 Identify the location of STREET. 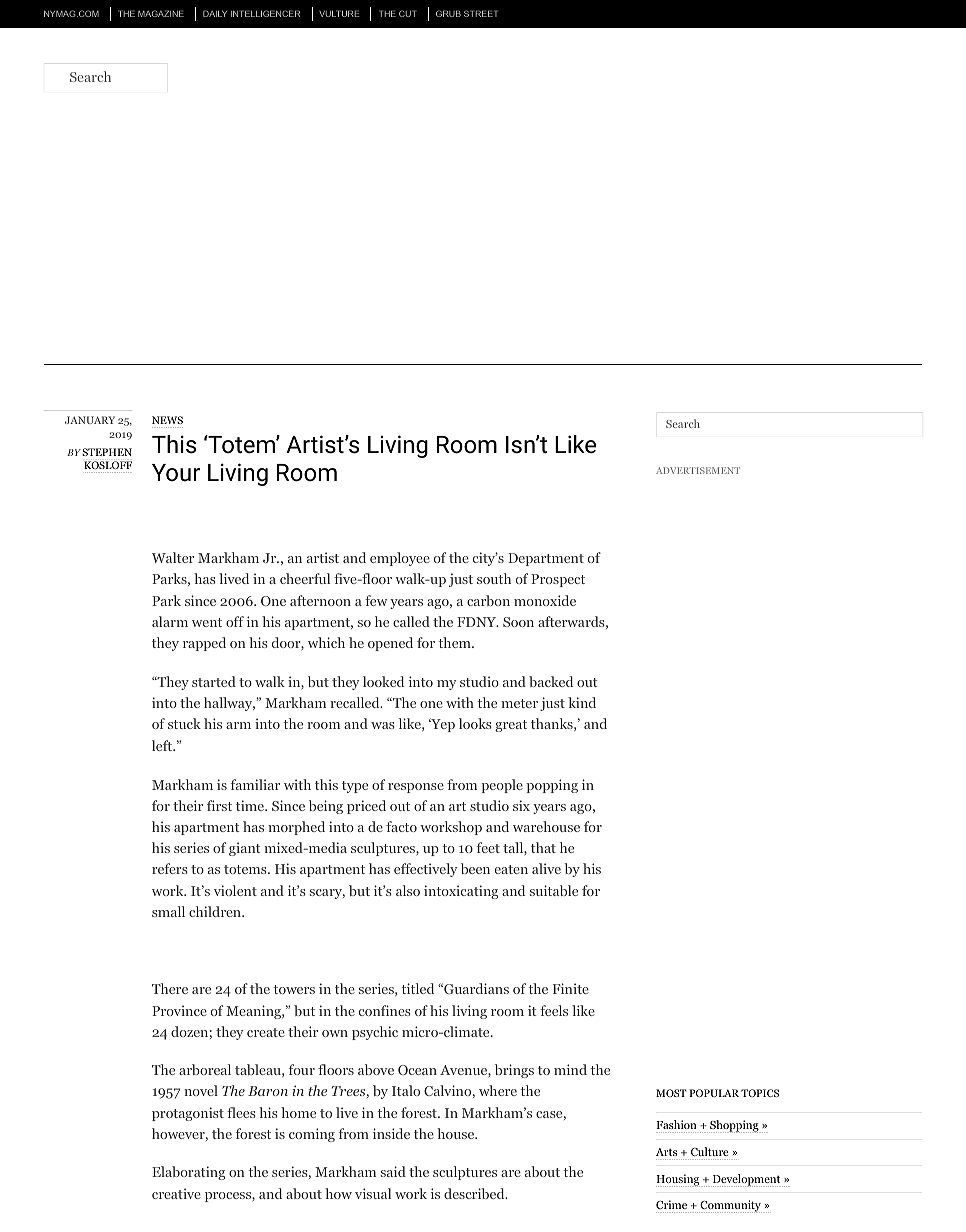
(481, 13).
